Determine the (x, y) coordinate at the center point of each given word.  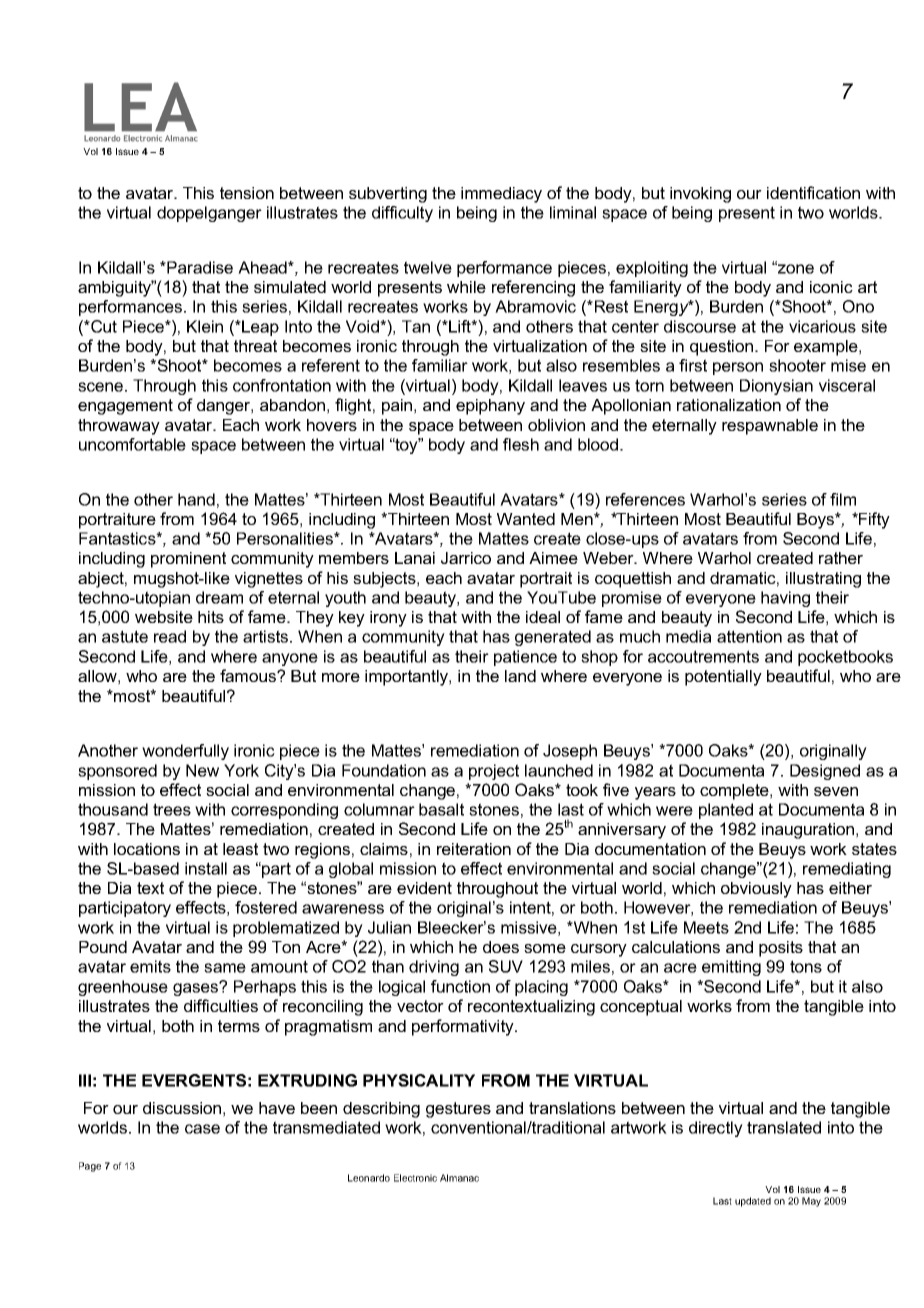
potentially (723, 678)
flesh (521, 444)
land (520, 676)
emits (150, 966)
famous (249, 675)
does (501, 947)
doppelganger (209, 214)
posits (781, 949)
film (843, 499)
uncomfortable (132, 444)
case (202, 1129)
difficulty (402, 214)
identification (813, 192)
